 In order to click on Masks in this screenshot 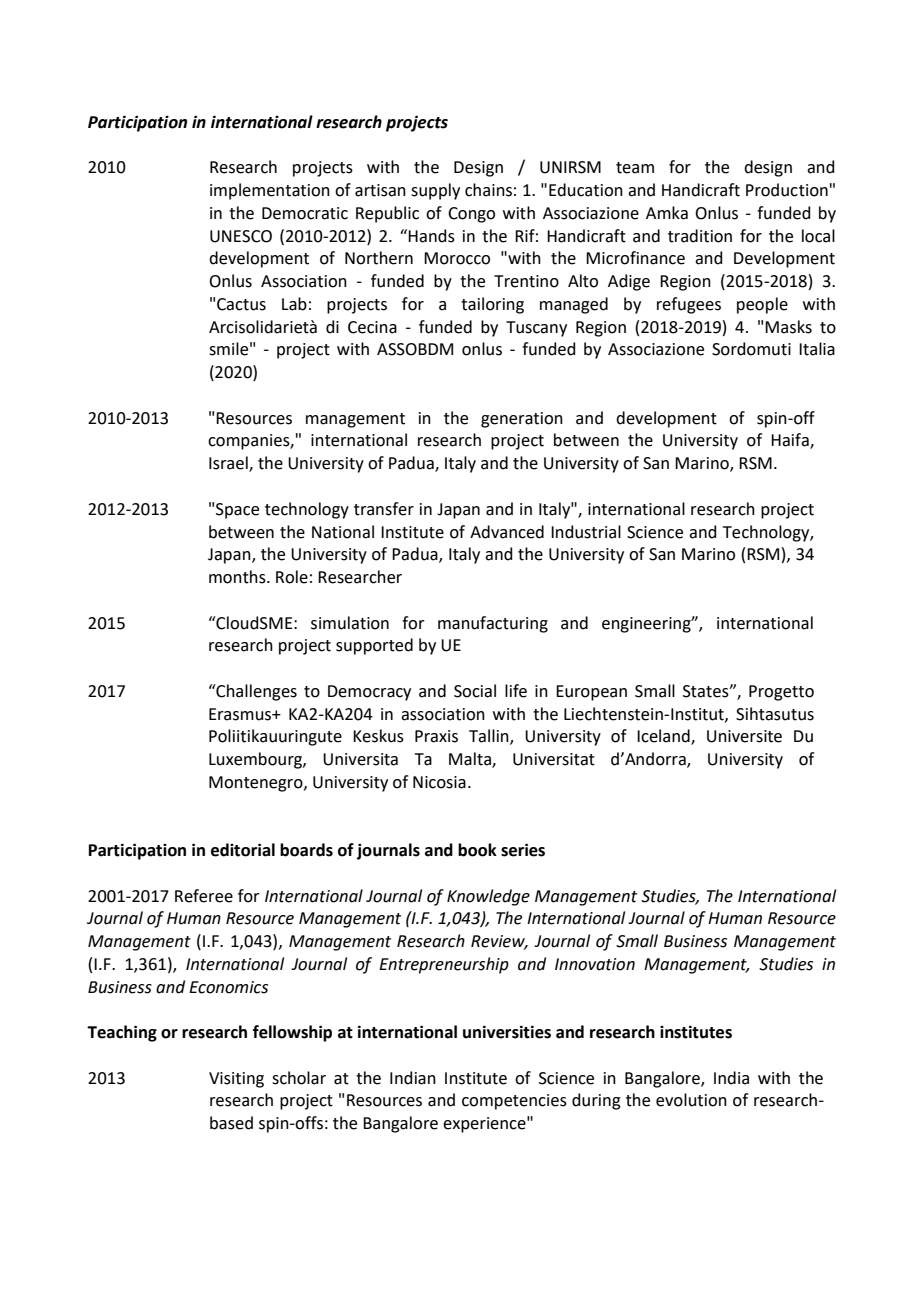, I will do `click(788, 327)`.
